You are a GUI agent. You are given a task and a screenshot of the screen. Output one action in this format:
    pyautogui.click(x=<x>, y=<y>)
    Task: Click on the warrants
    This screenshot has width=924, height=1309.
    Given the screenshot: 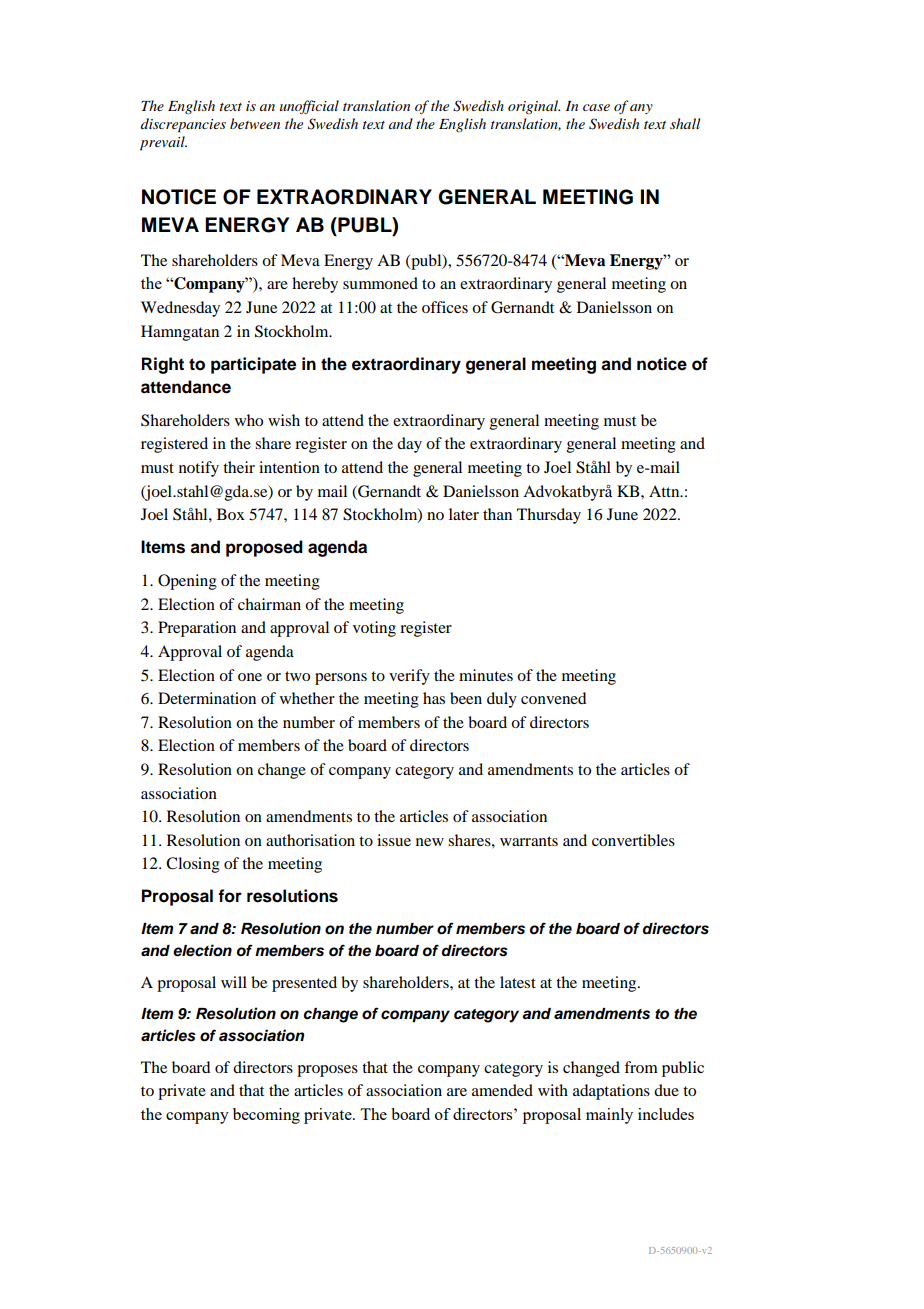 What is the action you would take?
    pyautogui.click(x=529, y=841)
